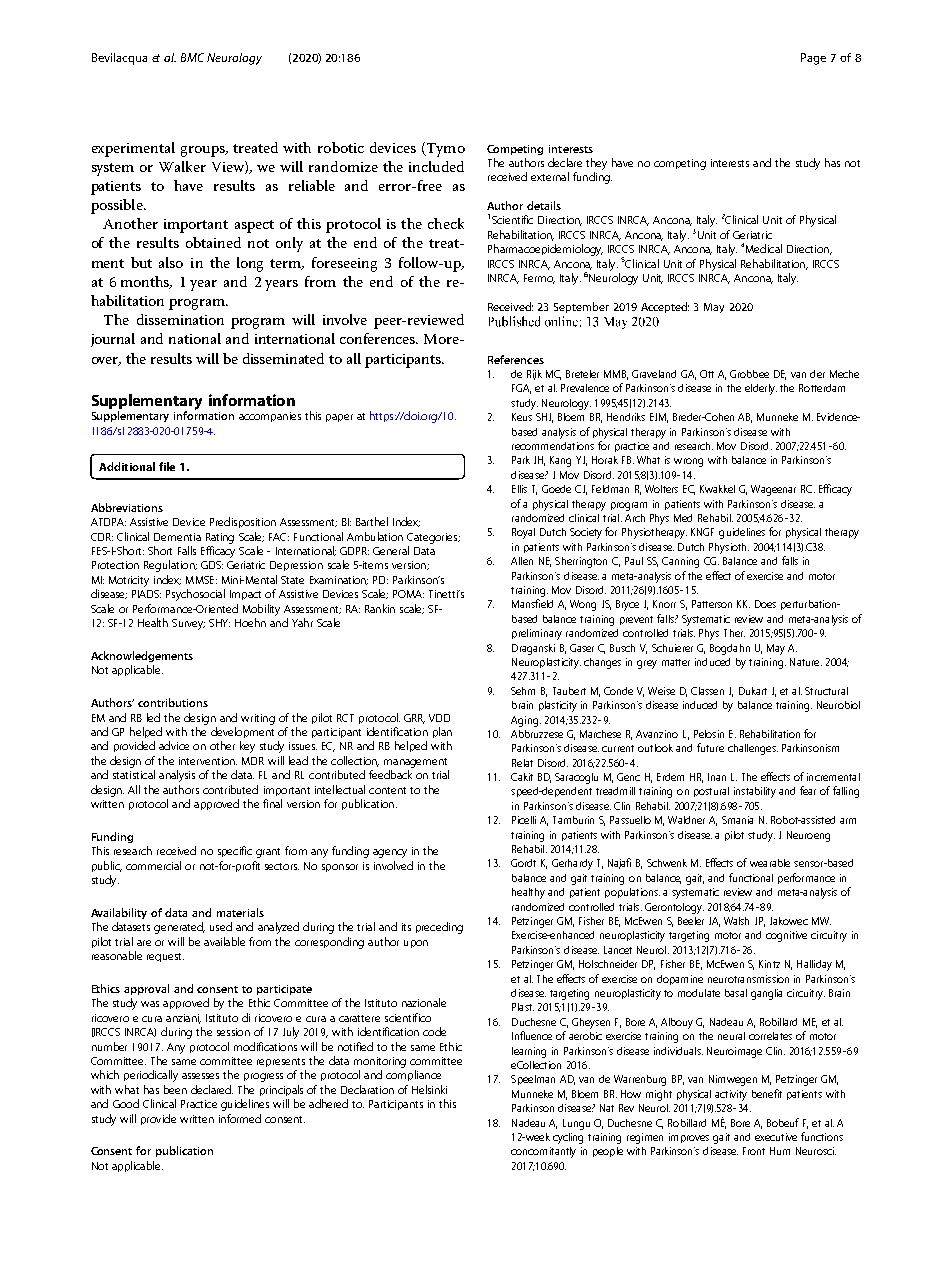 The height and width of the screenshot is (1265, 952). Describe the element at coordinates (192, 57) in the screenshot. I see `BMC` at that location.
